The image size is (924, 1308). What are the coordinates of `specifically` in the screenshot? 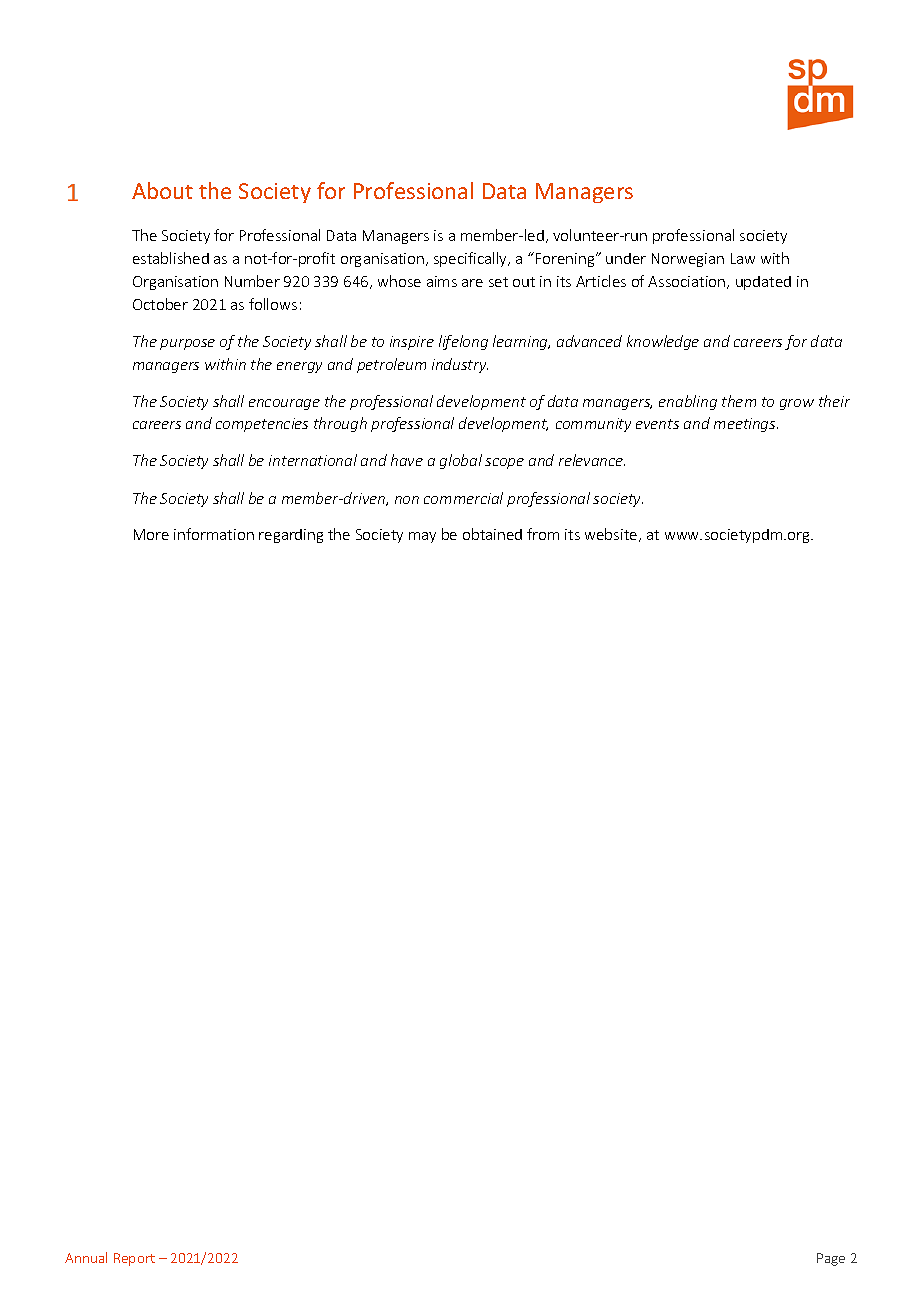 It's located at (472, 259).
